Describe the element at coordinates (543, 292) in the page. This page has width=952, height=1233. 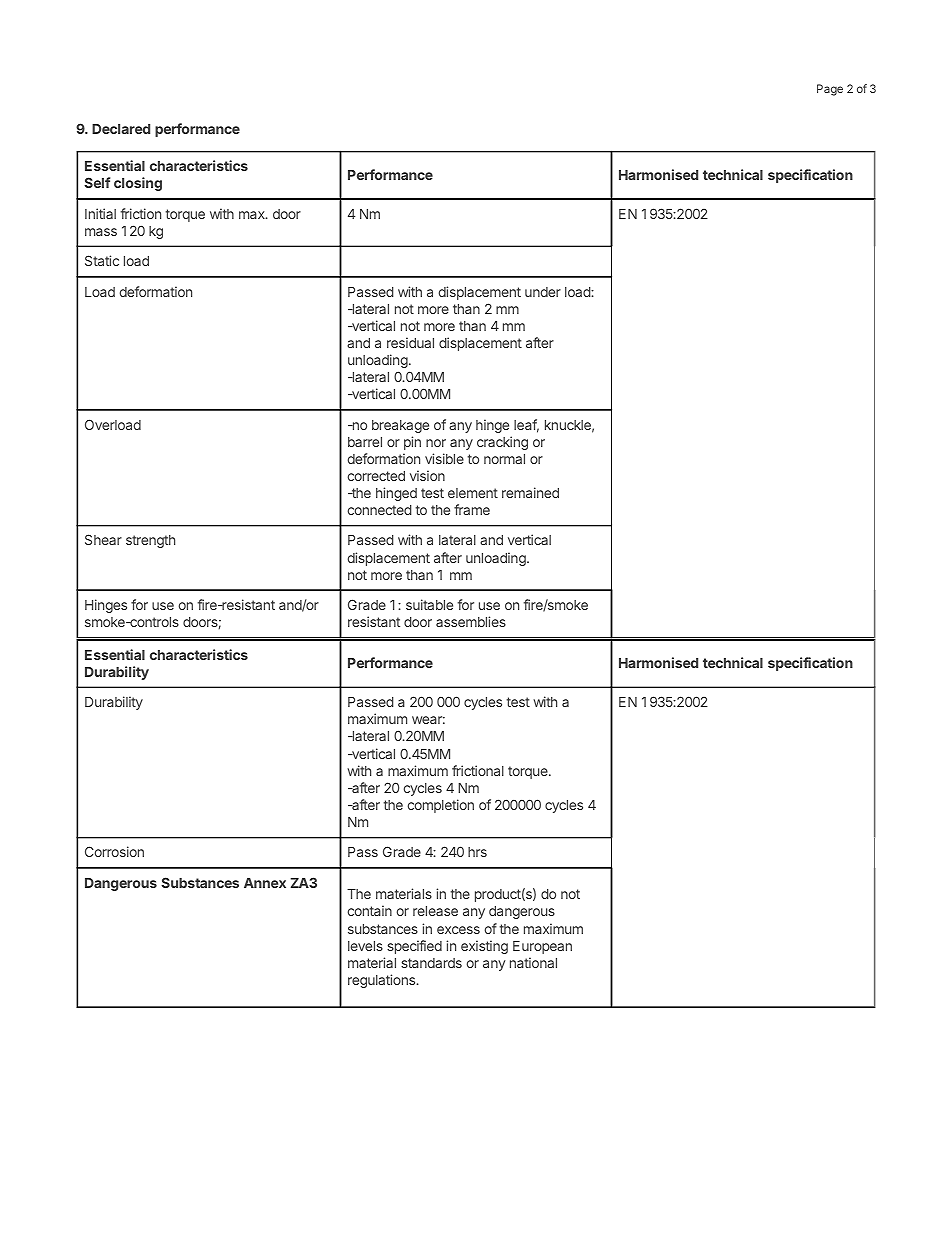
I see `under` at that location.
